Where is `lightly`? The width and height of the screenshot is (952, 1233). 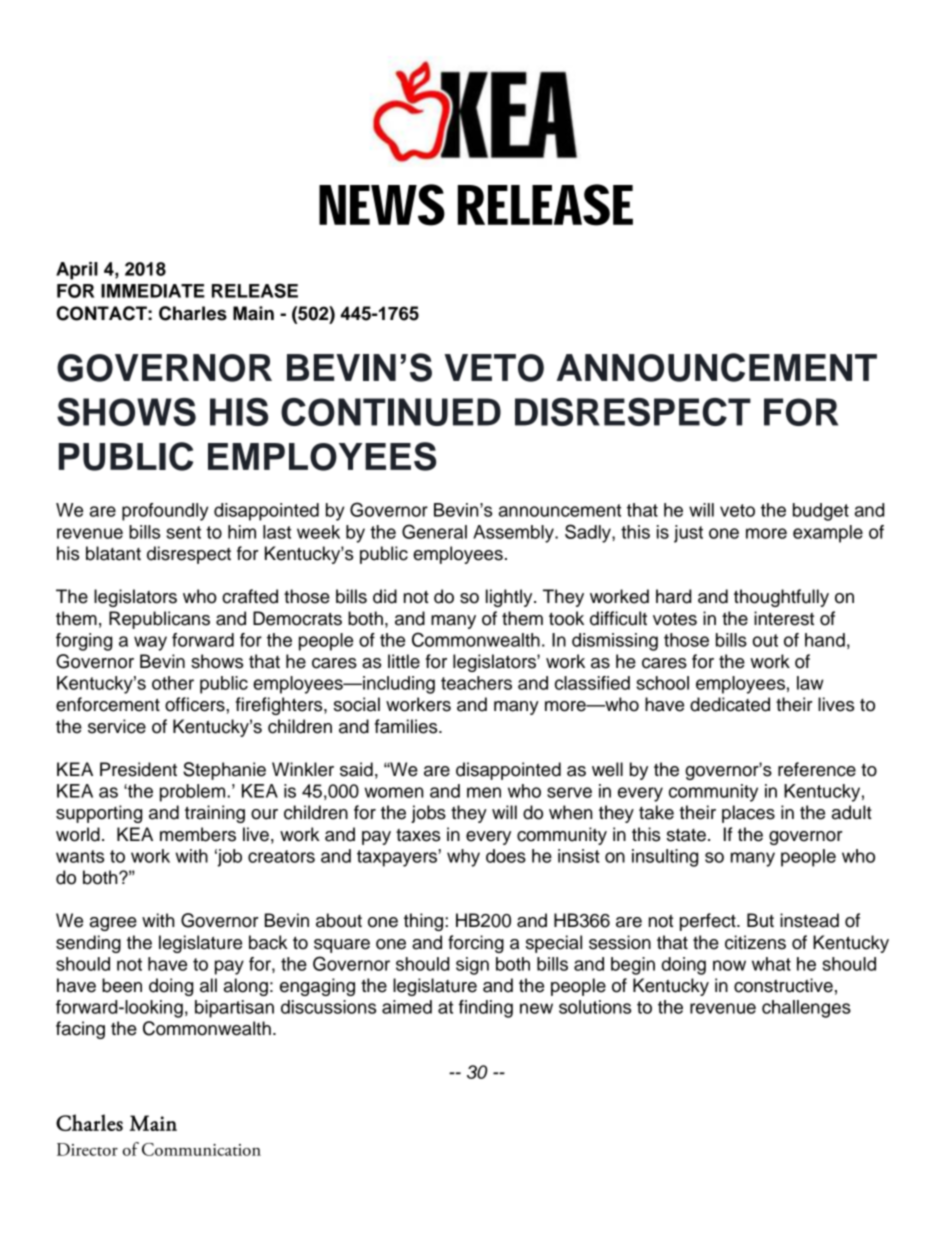
lightly is located at coordinates (510, 598).
